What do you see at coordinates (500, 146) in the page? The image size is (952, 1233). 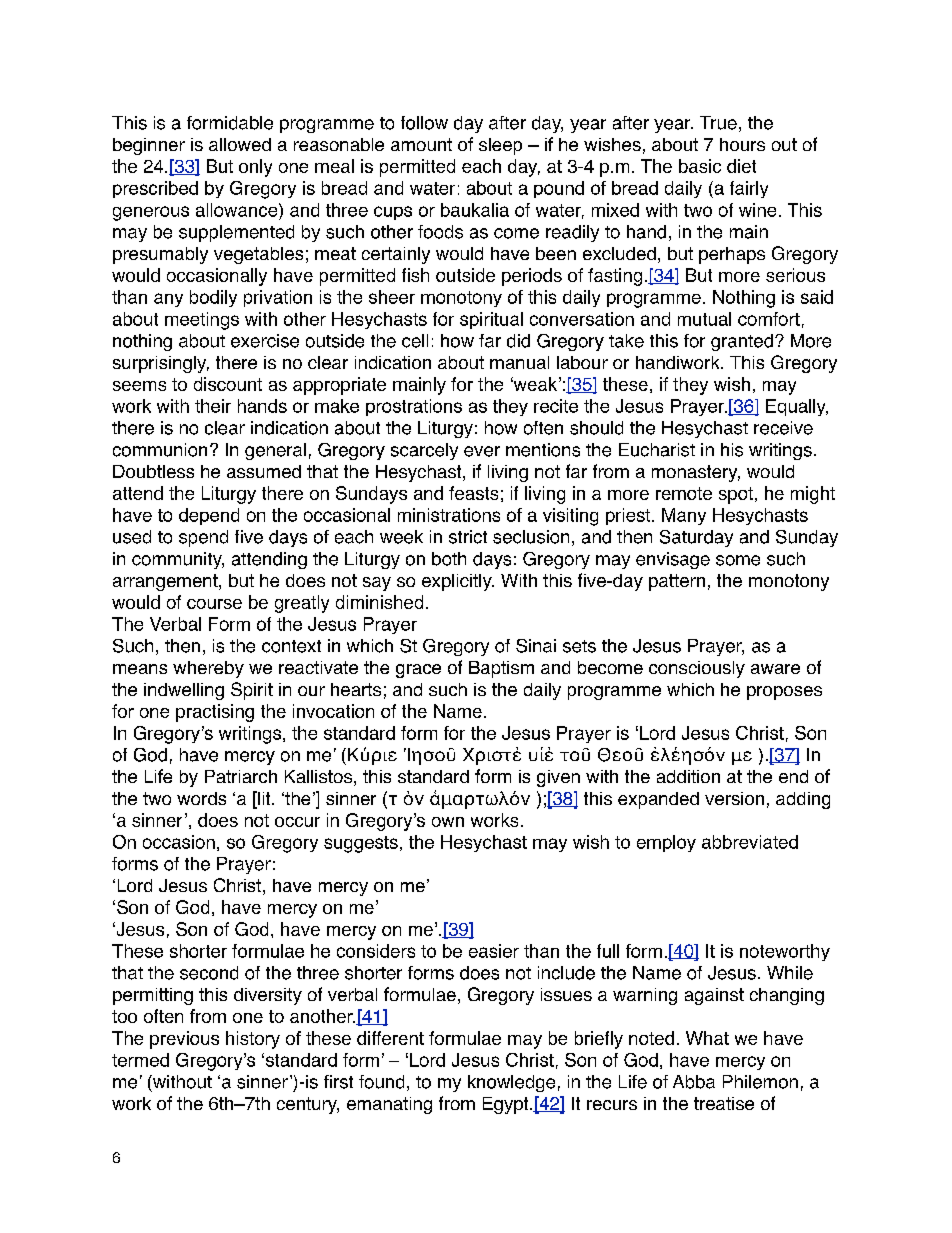 I see `sleep` at bounding box center [500, 146].
